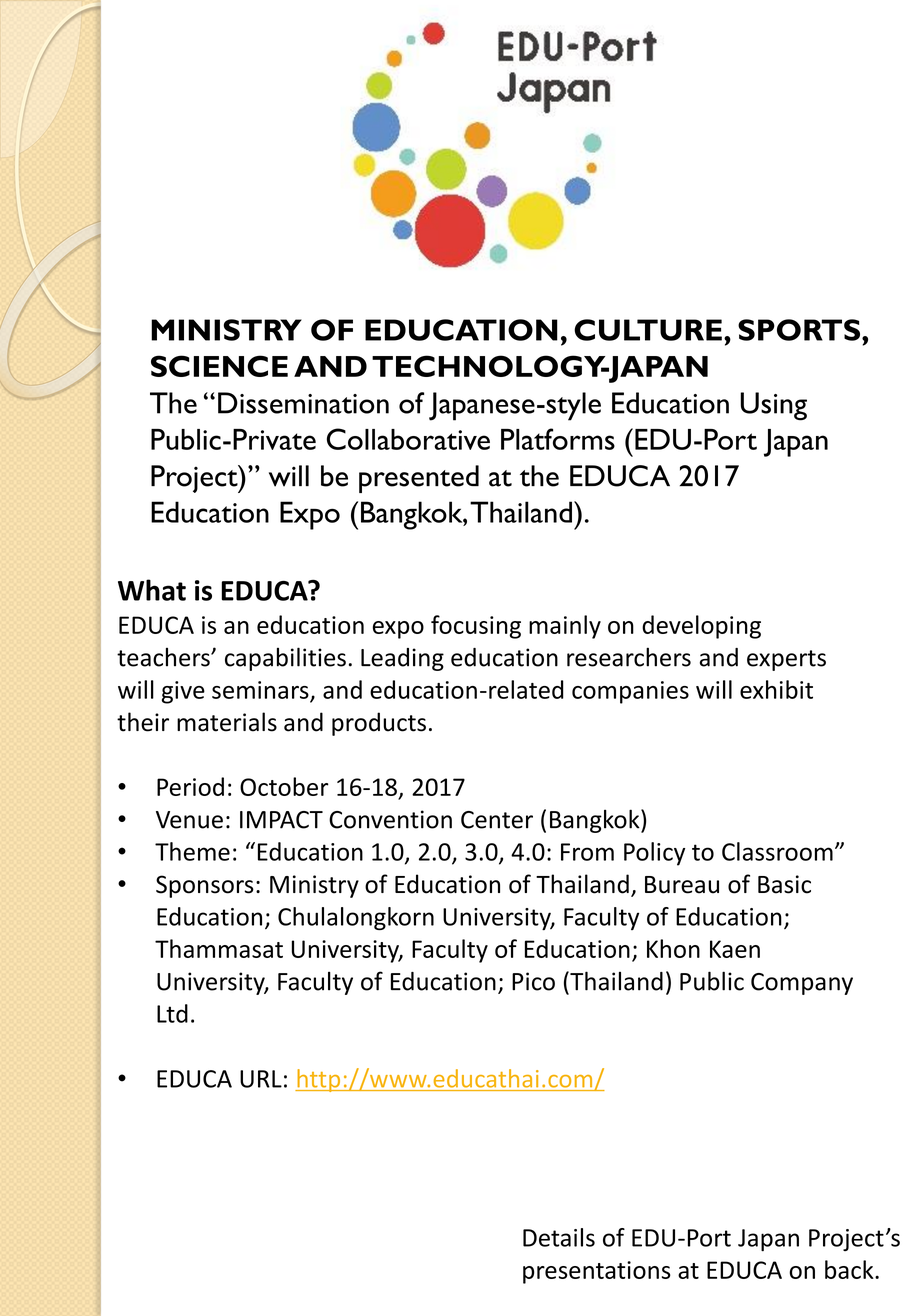 Image resolution: width=911 pixels, height=1316 pixels. What do you see at coordinates (648, 330) in the page?
I see `CULTURE` at bounding box center [648, 330].
